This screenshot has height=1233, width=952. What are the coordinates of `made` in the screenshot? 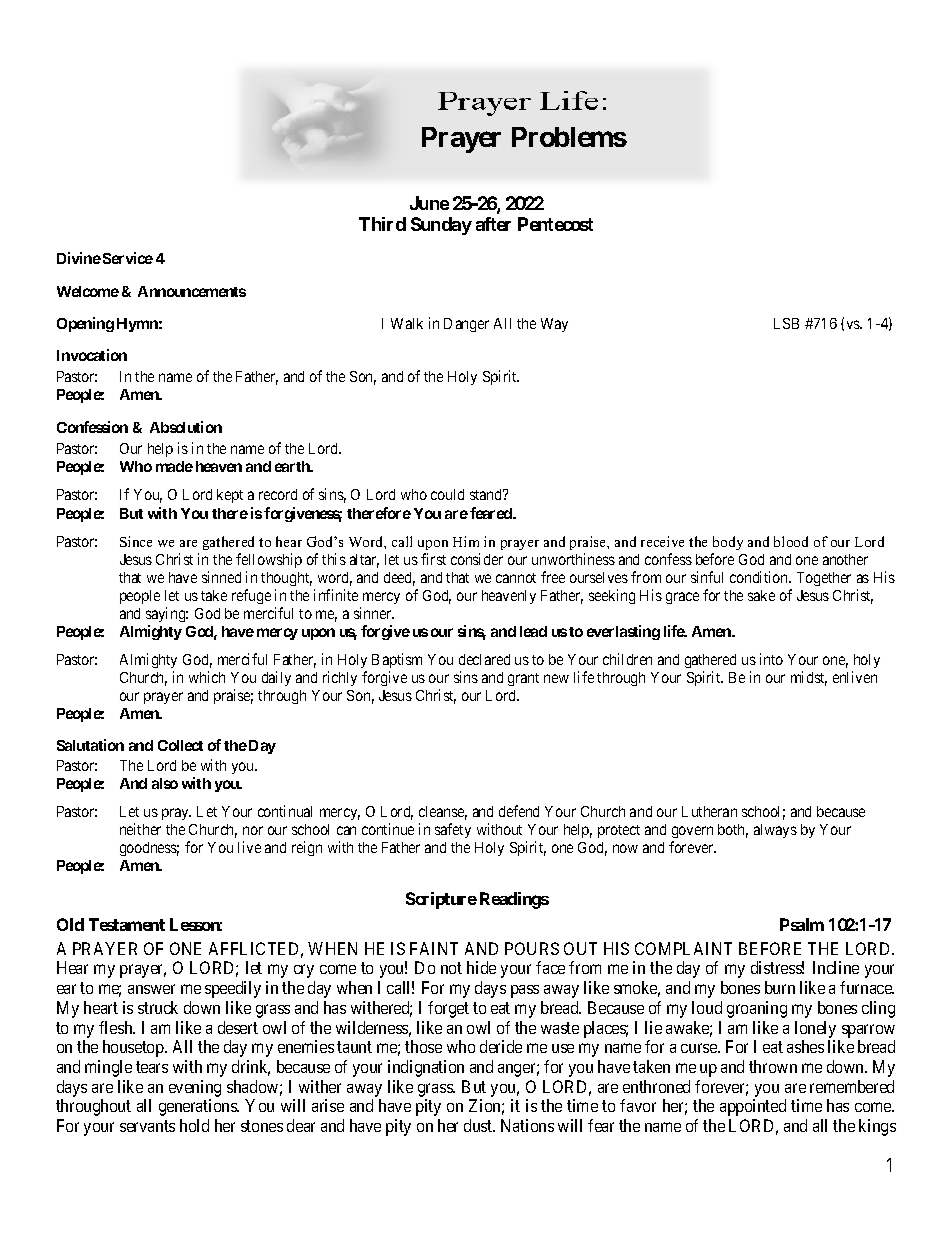 It's located at (174, 466).
